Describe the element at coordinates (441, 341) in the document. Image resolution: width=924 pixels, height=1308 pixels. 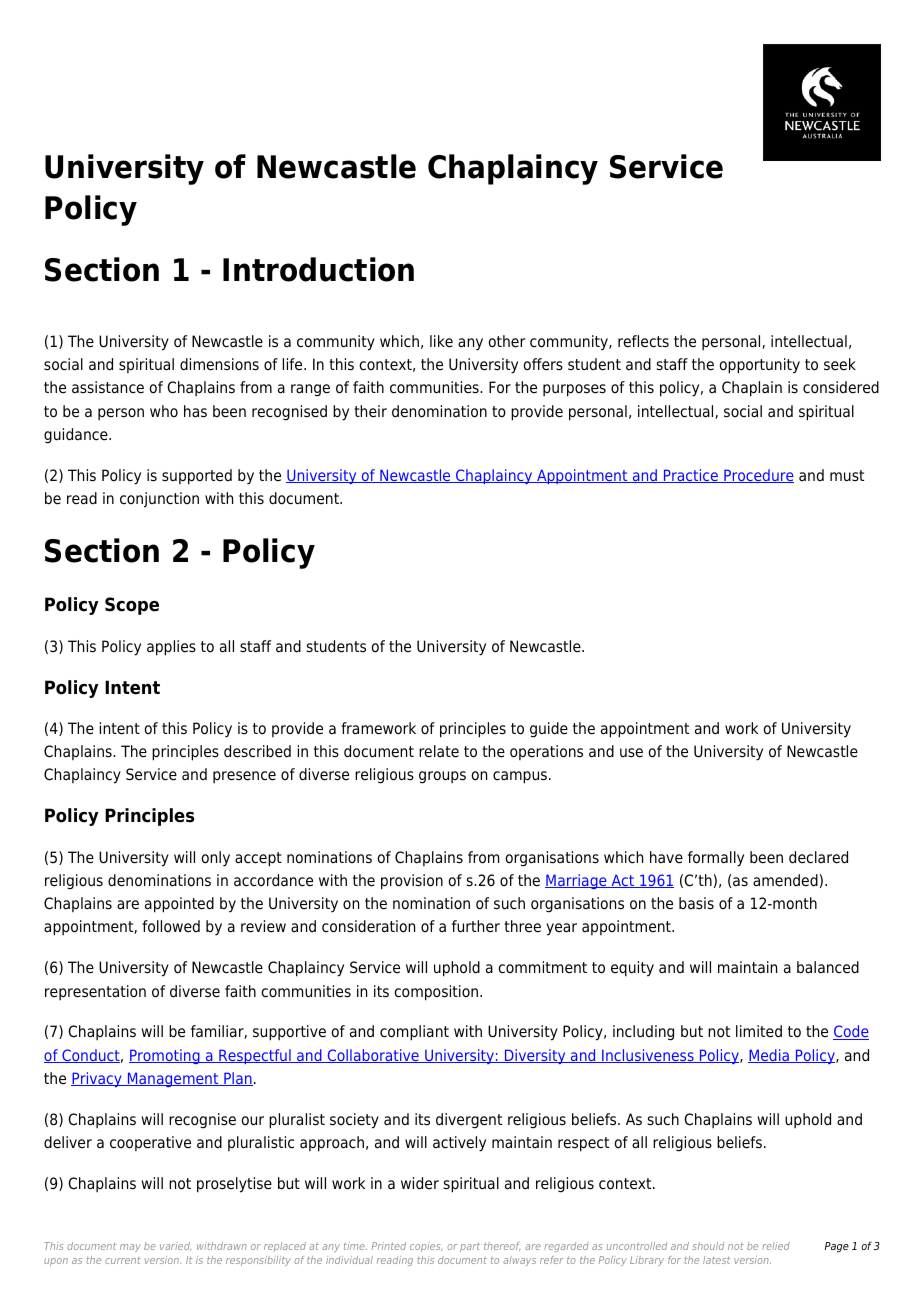
I see `like` at that location.
